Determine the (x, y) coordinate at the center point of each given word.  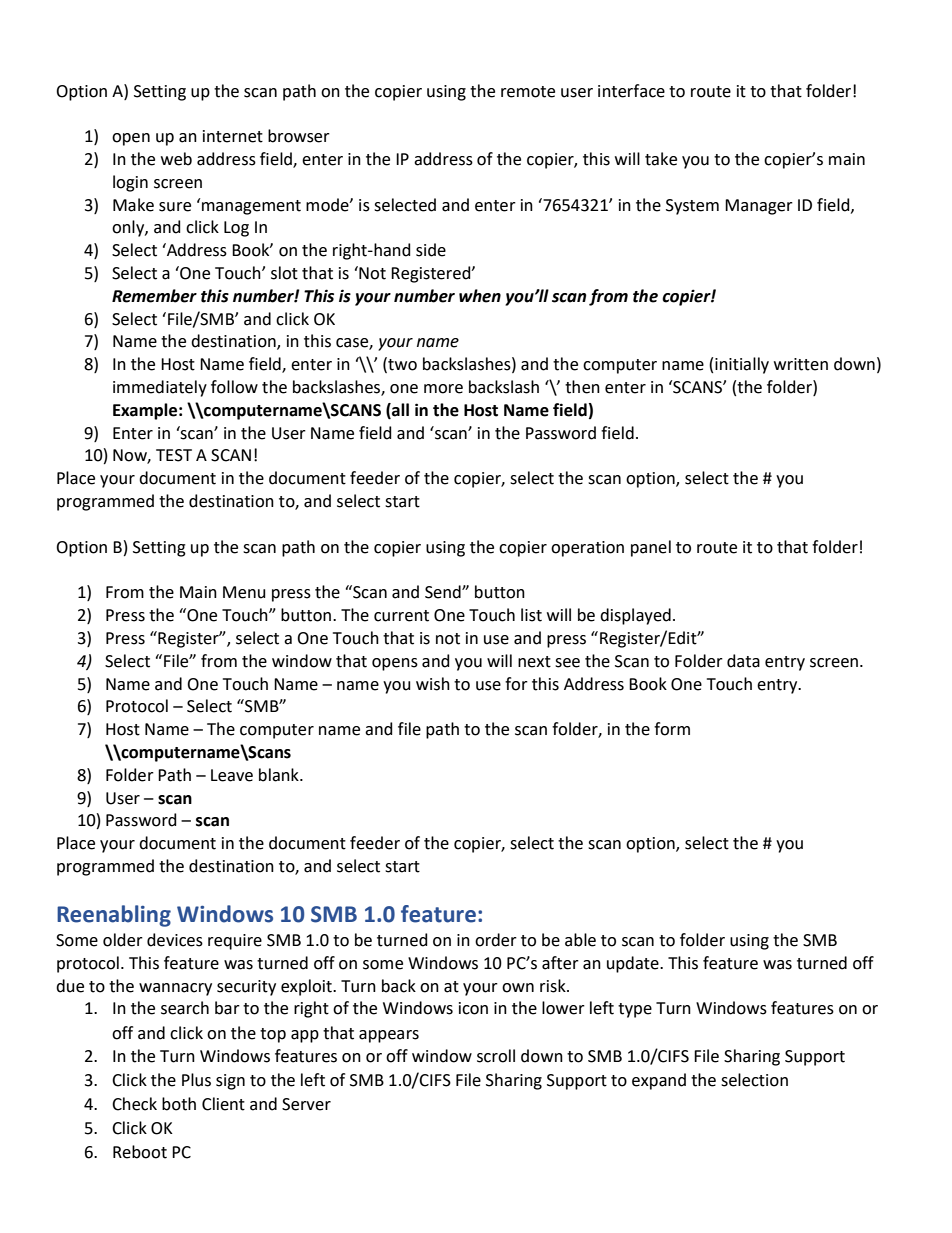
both (179, 1104)
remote (528, 92)
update (634, 964)
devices (175, 940)
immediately (160, 388)
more (443, 389)
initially (742, 365)
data (743, 661)
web (176, 159)
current (401, 616)
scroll (496, 1056)
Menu (244, 592)
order (496, 940)
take (661, 159)
